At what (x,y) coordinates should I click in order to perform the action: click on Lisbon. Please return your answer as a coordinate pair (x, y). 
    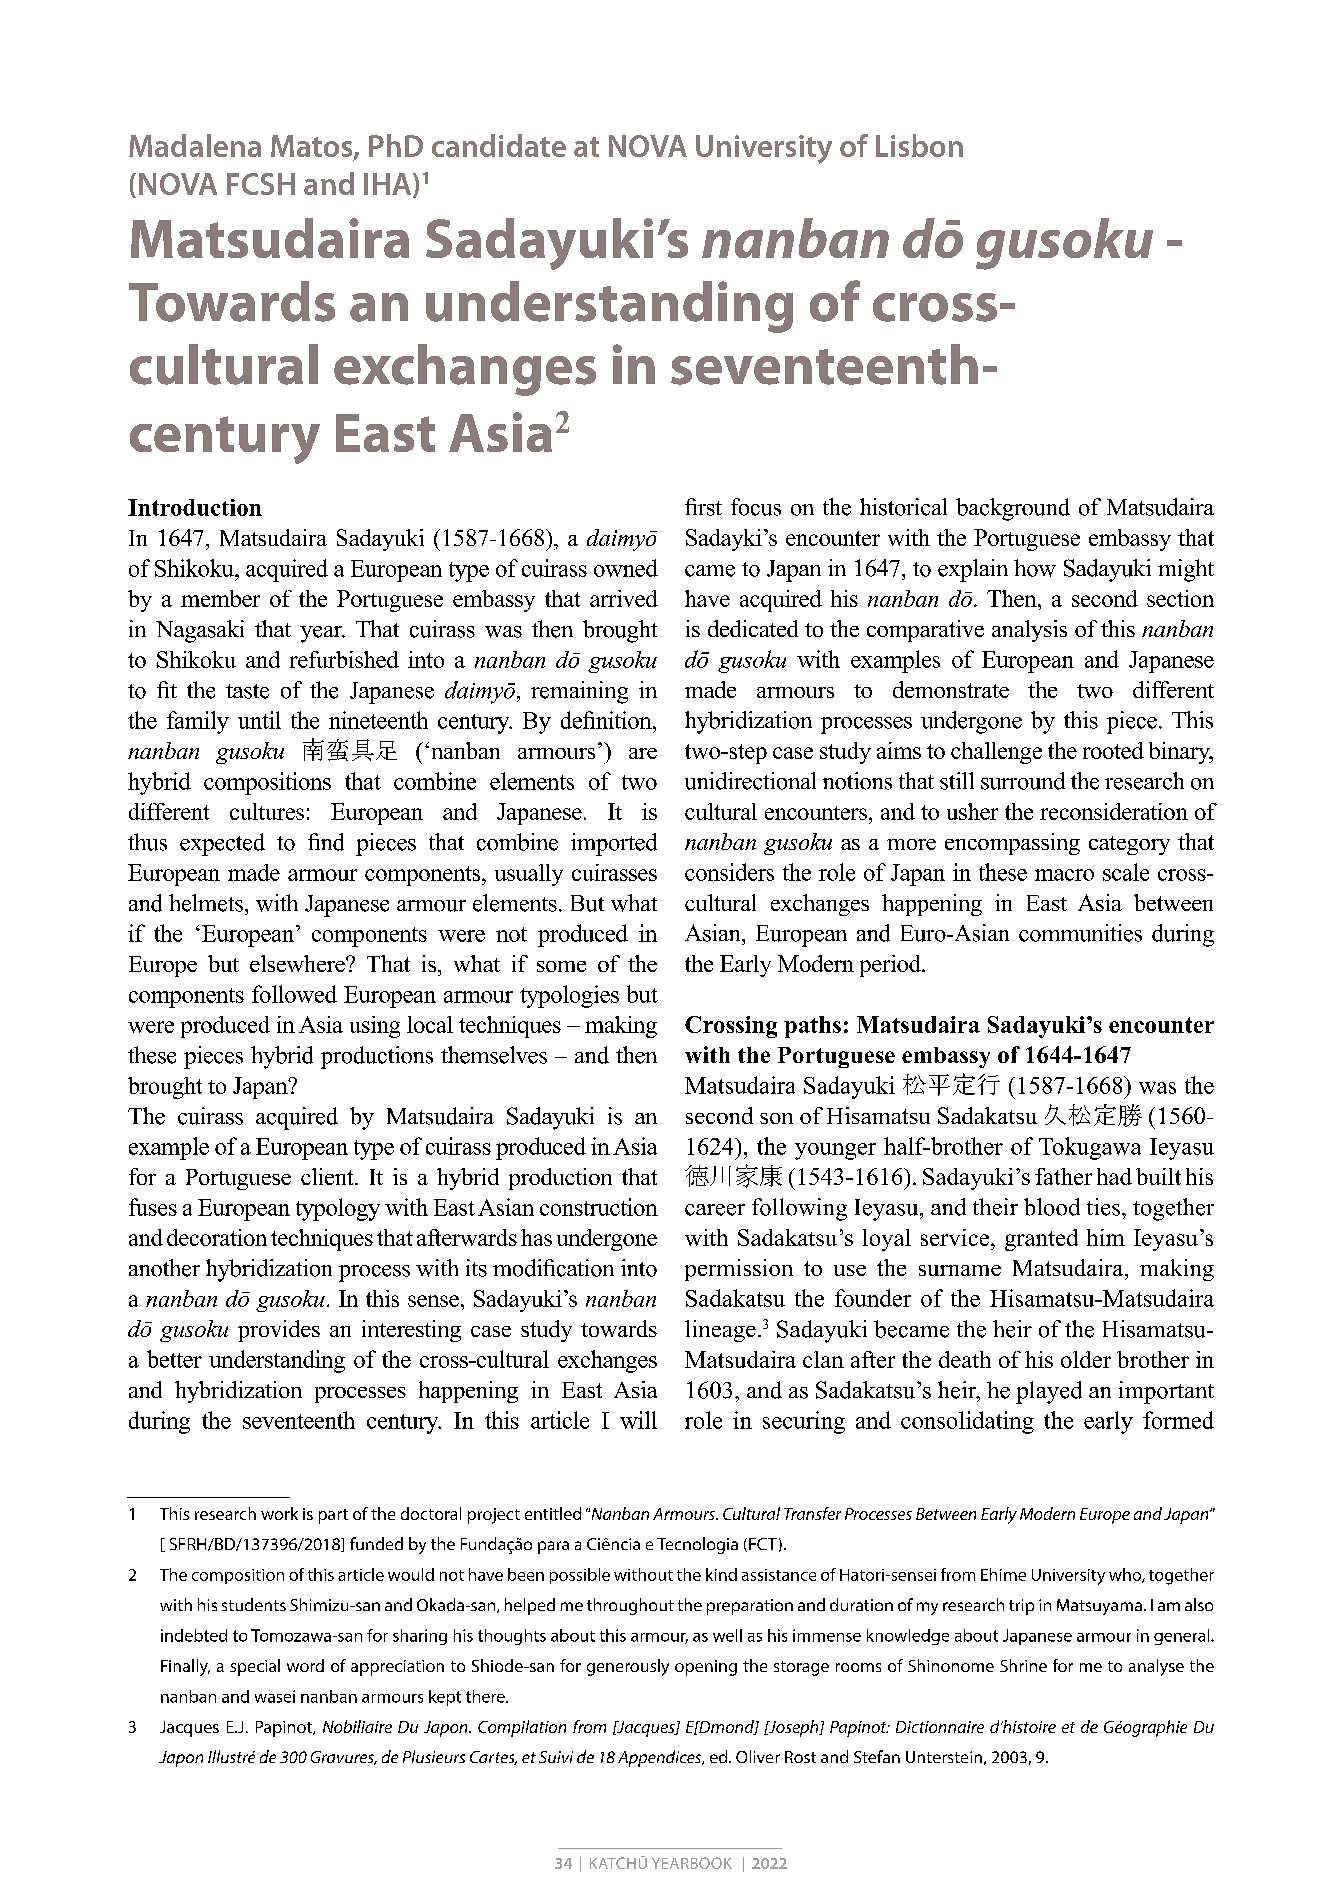
    Looking at the image, I should click on (919, 145).
